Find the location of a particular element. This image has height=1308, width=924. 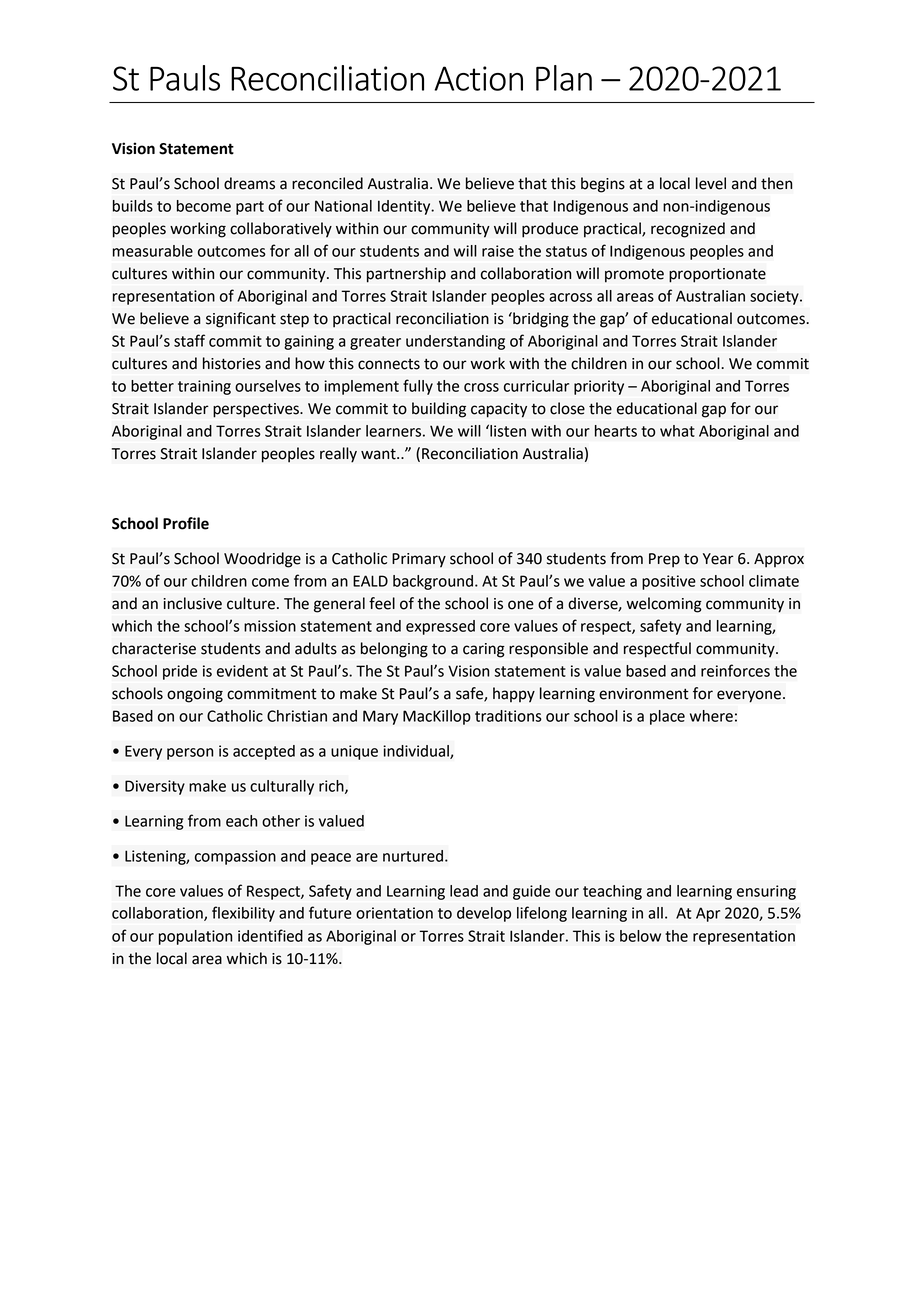

dreams is located at coordinates (249, 183).
